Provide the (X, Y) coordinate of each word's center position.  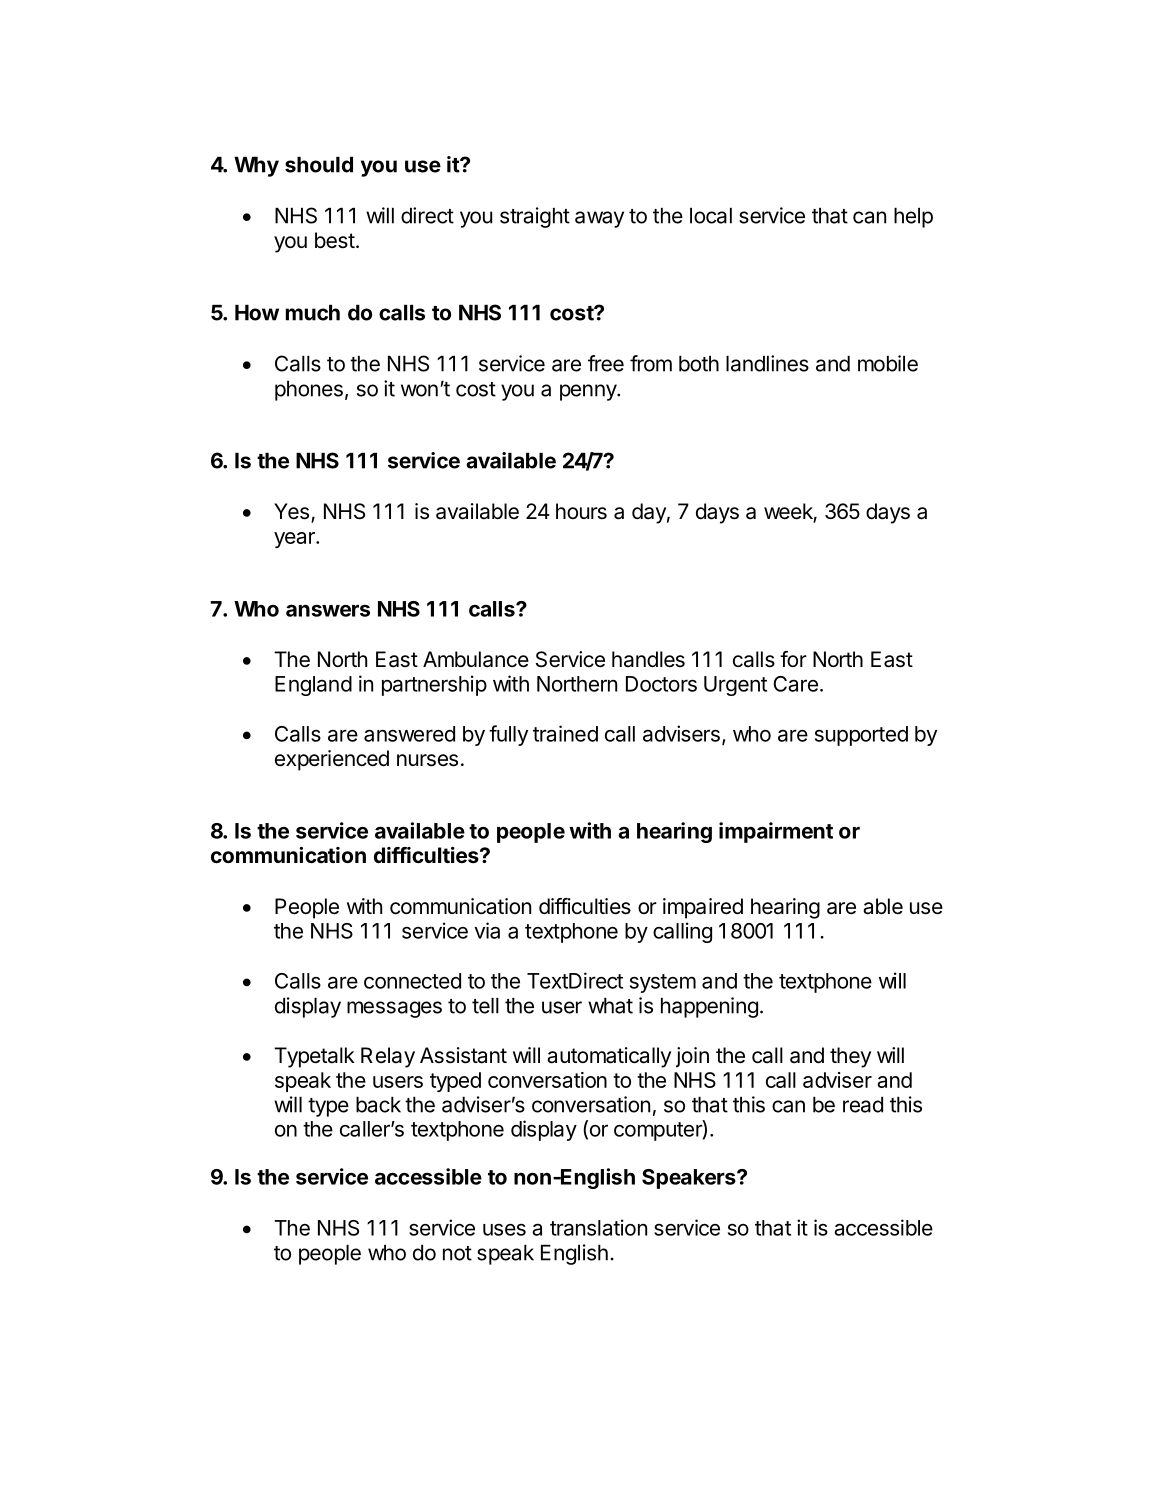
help (913, 218)
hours (581, 511)
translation (598, 1227)
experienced (332, 760)
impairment (776, 832)
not (457, 1253)
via (487, 930)
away (599, 219)
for (793, 659)
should (319, 165)
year (295, 540)
